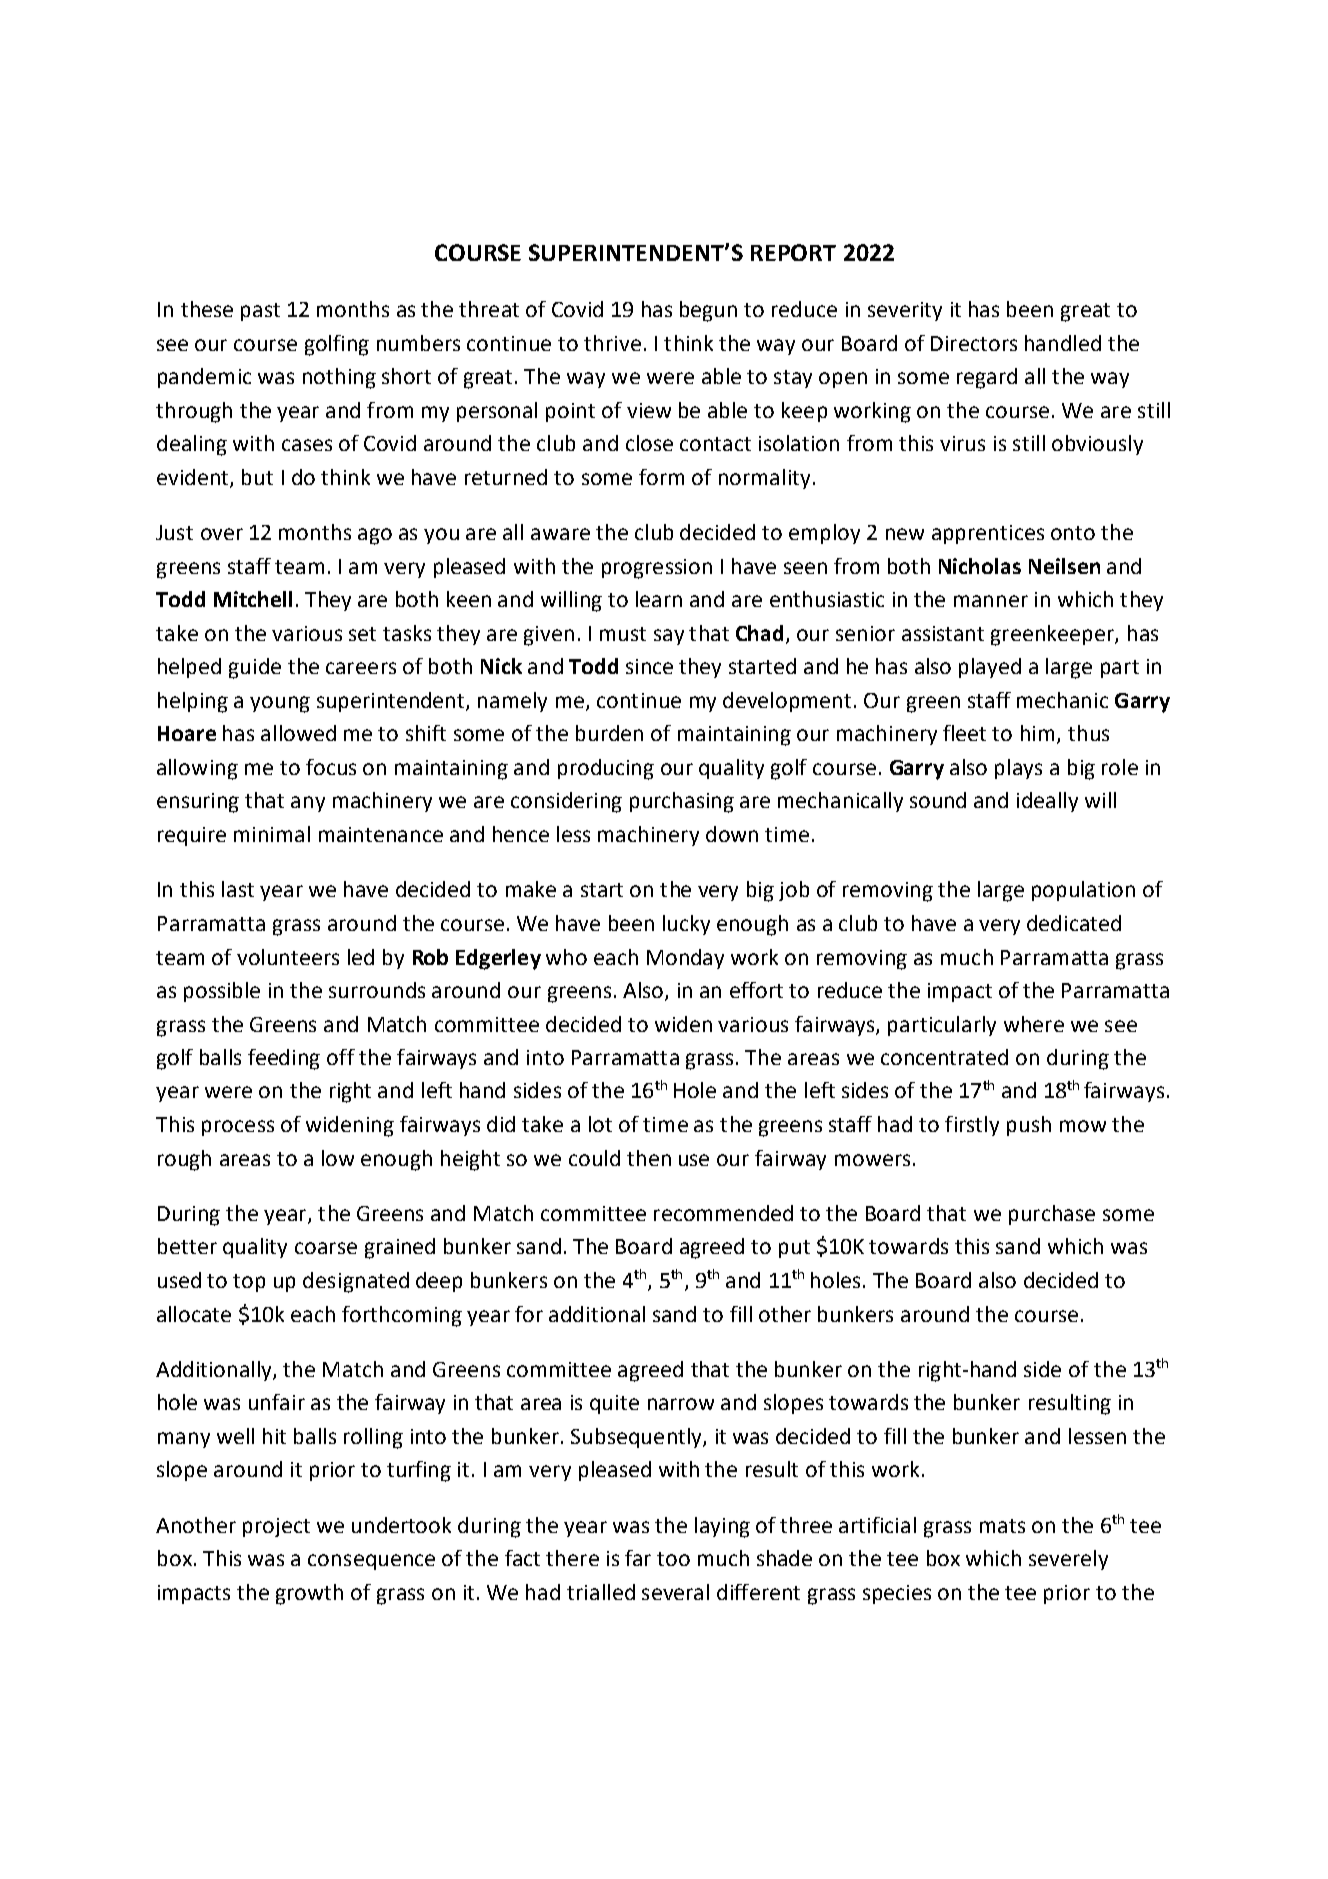 Image resolution: width=1328 pixels, height=1879 pixels. What do you see at coordinates (276, 1527) in the screenshot?
I see `project` at bounding box center [276, 1527].
